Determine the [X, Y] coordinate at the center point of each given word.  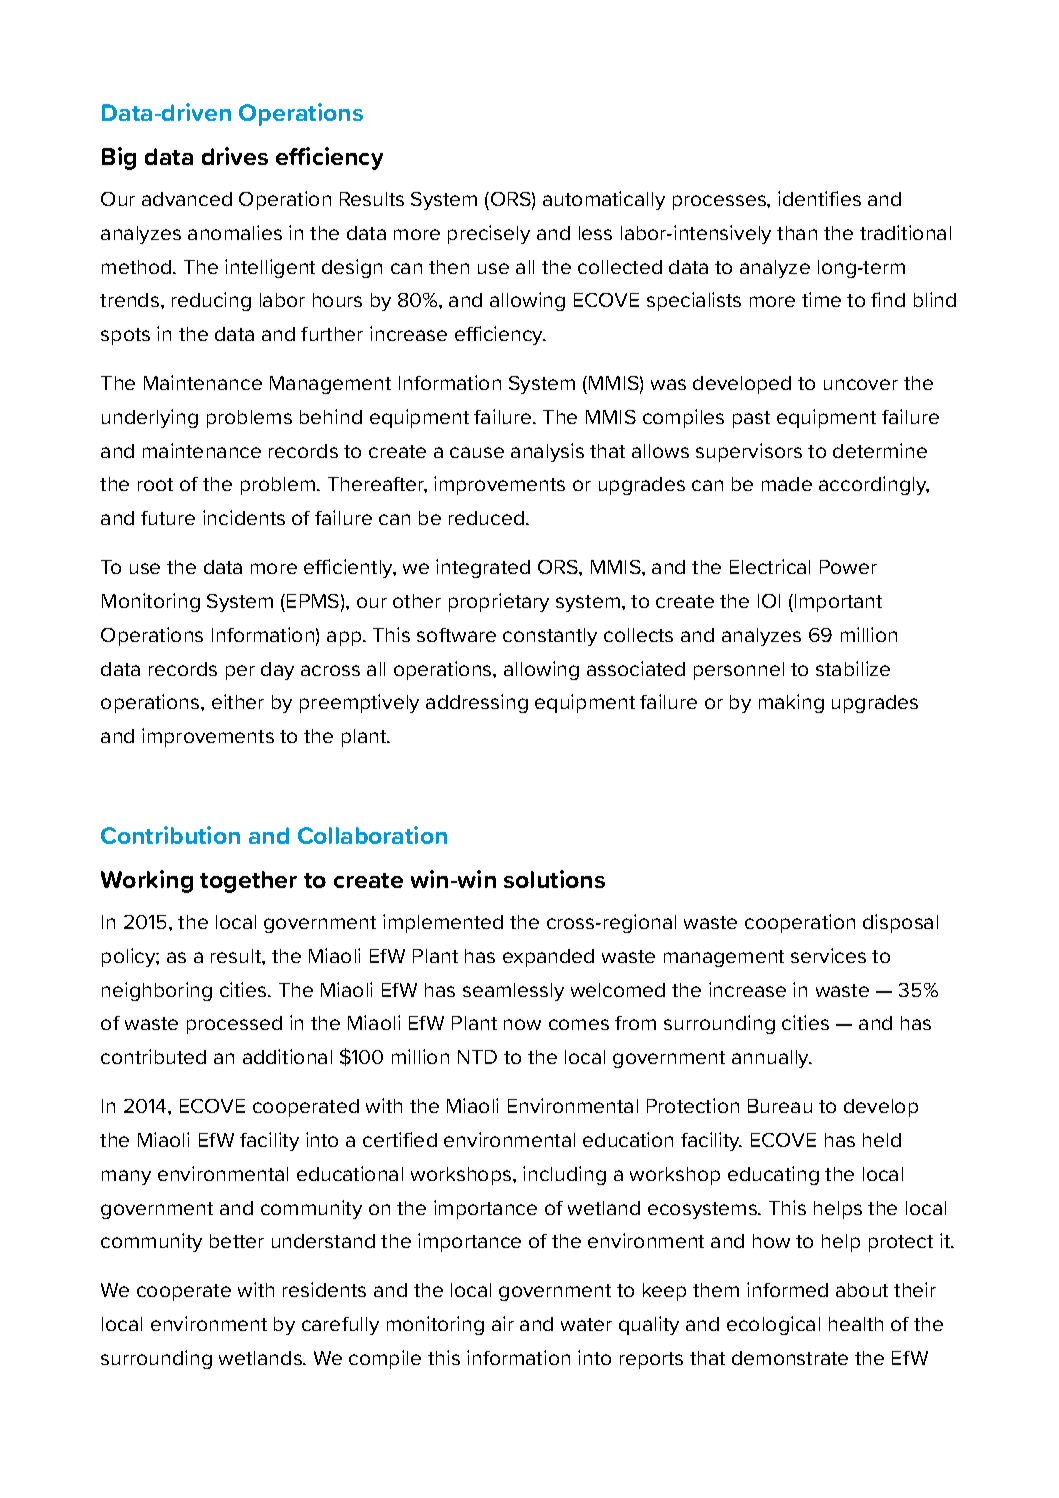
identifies [819, 198]
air [503, 1323]
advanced [187, 199]
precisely [489, 234]
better [237, 1241]
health [856, 1324]
